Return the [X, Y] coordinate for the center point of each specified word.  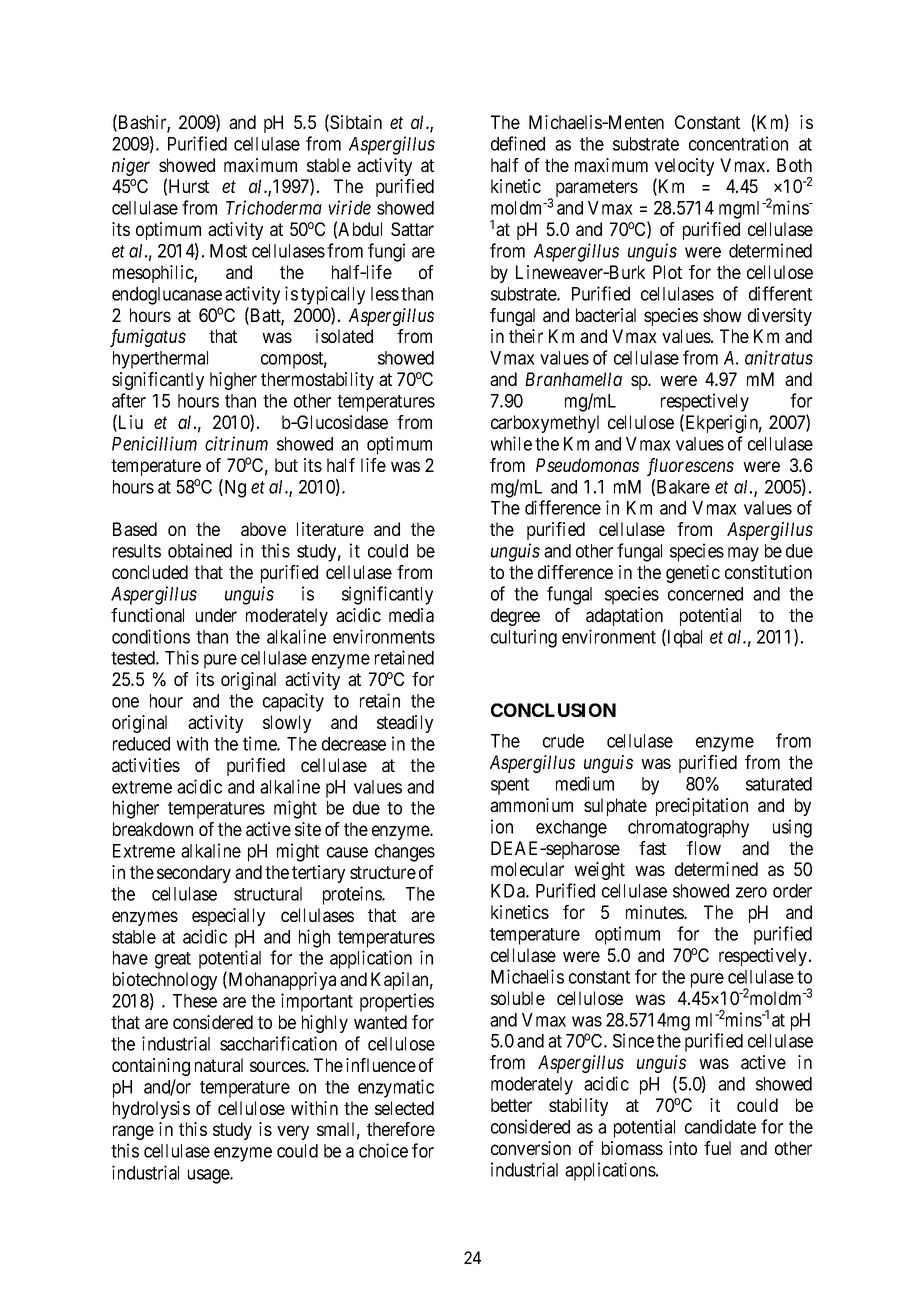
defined [518, 143]
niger [131, 167]
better [511, 1105]
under [216, 615]
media [411, 615]
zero [751, 892]
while [511, 443]
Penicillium [154, 443]
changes [405, 853]
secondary [194, 874]
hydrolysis [151, 1110]
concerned [705, 594]
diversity [780, 317]
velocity [684, 168]
